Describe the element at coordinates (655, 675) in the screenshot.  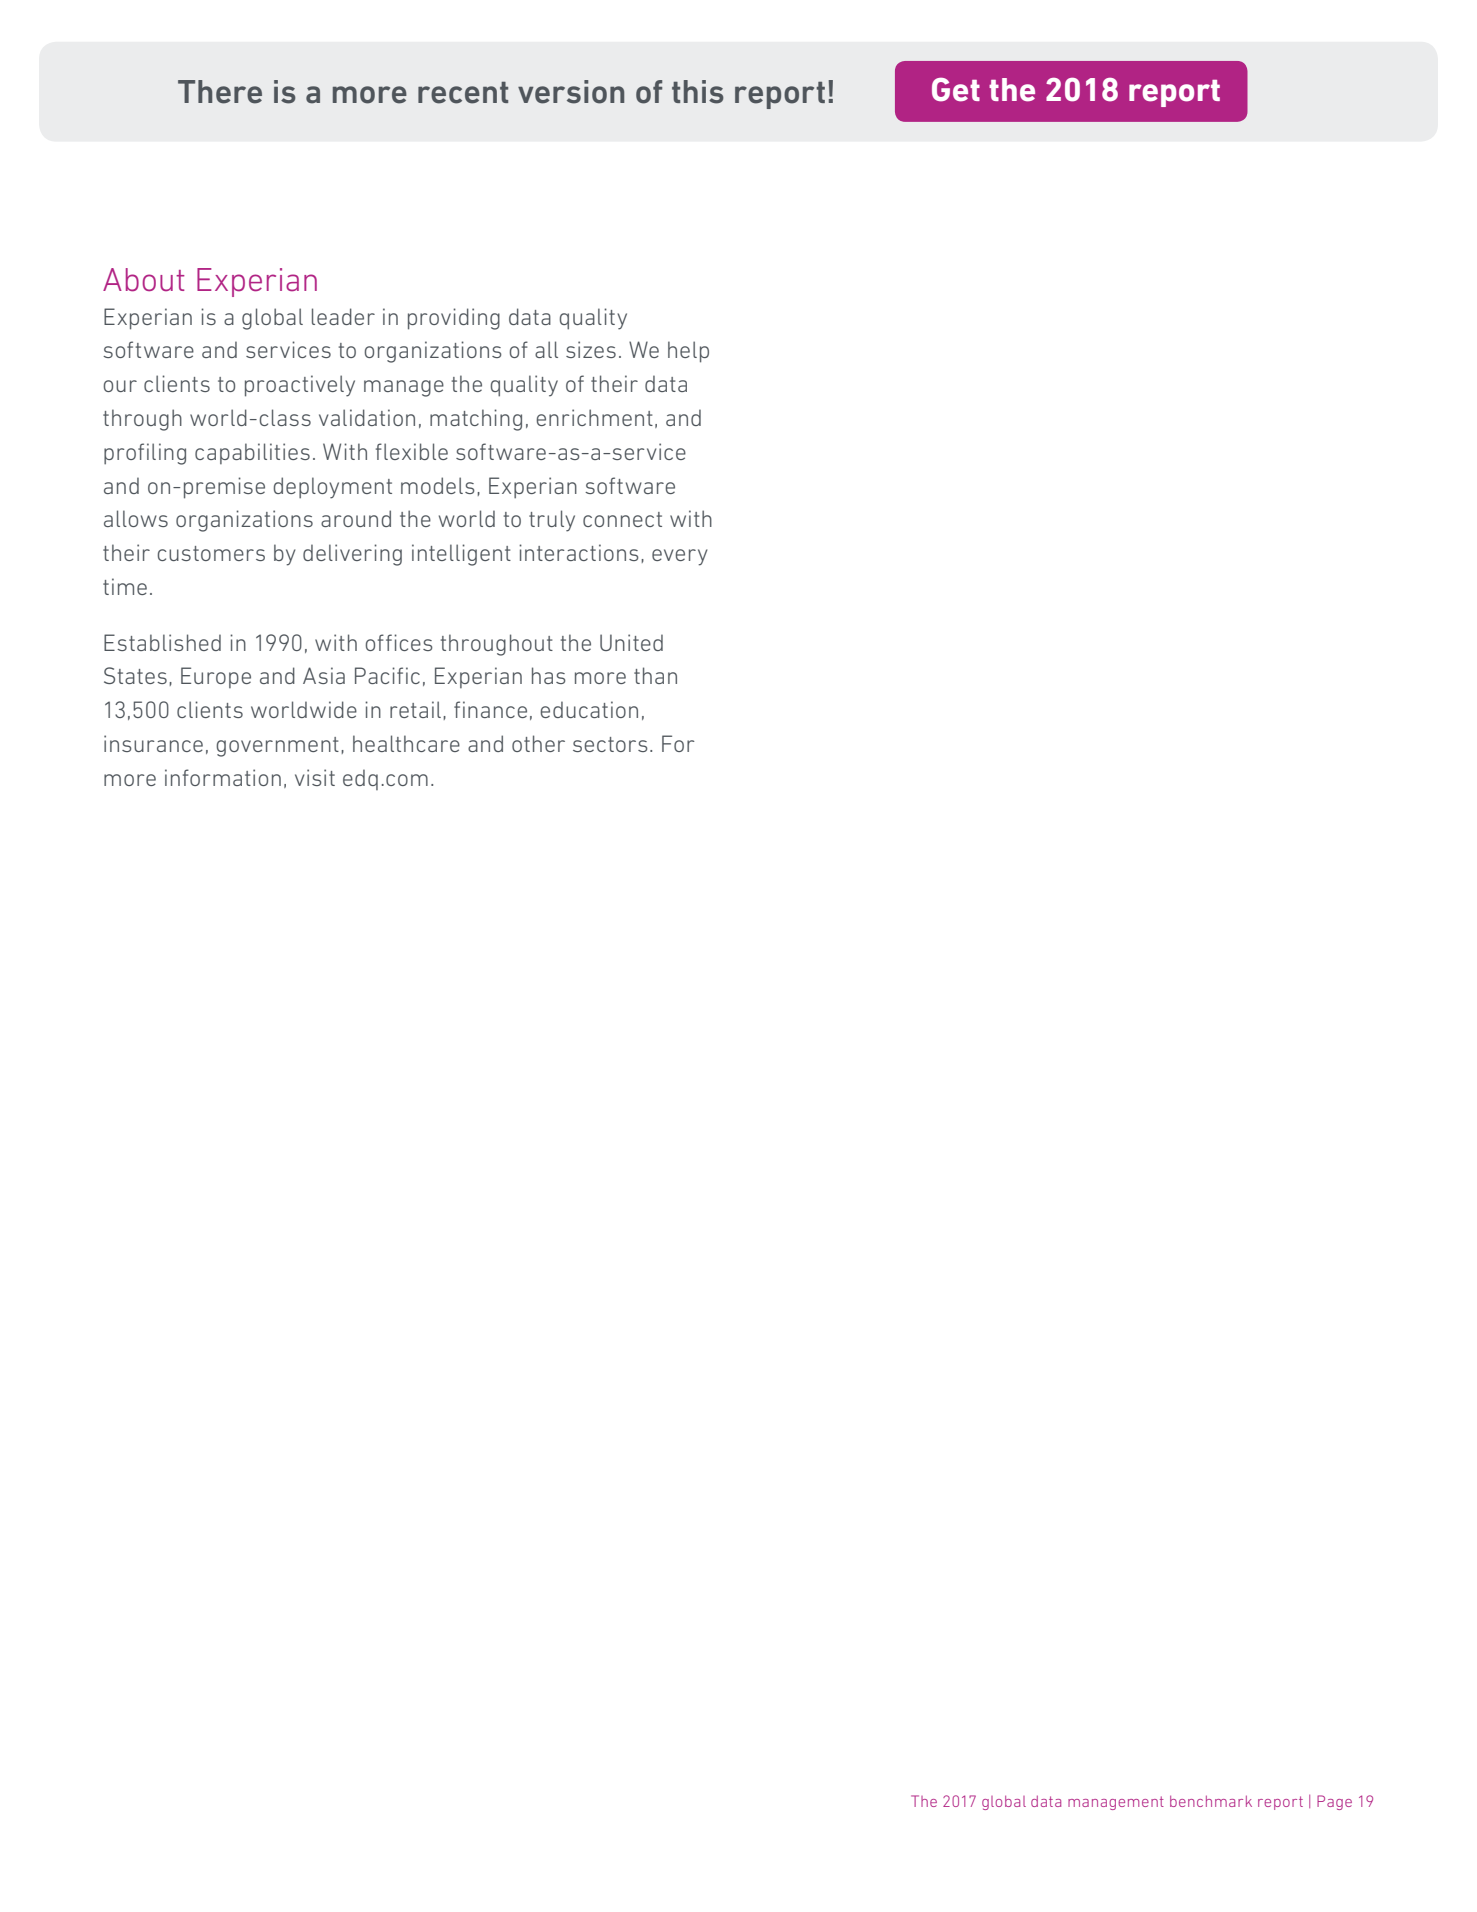
I see `than` at that location.
